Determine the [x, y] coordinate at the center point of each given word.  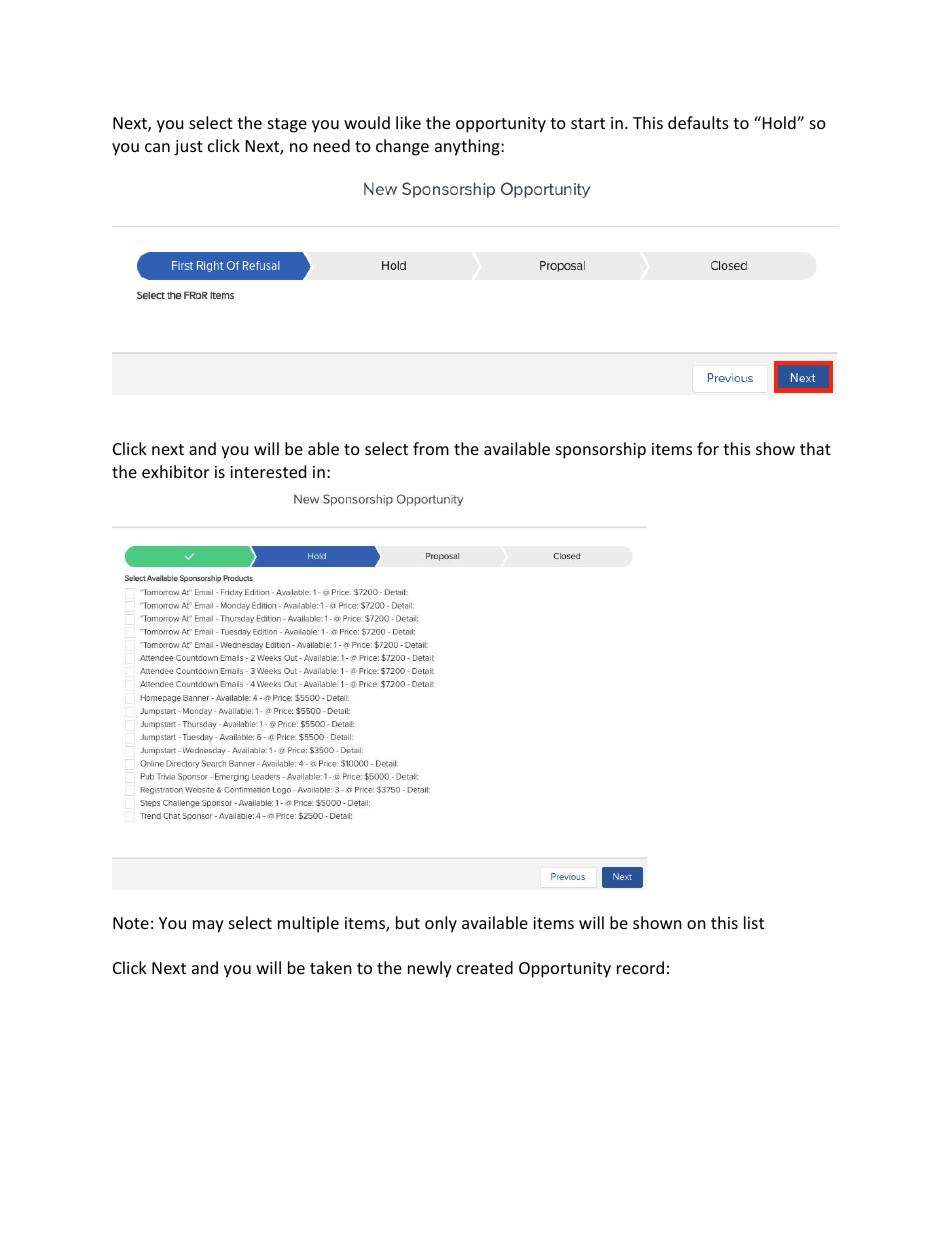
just [188, 148]
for [708, 448]
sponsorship [601, 450]
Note [131, 923]
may [208, 926]
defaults [698, 122]
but [408, 922]
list [754, 922]
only [441, 924]
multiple [308, 924]
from [431, 448]
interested [268, 471]
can [157, 147]
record [640, 967]
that [815, 448]
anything [468, 147]
